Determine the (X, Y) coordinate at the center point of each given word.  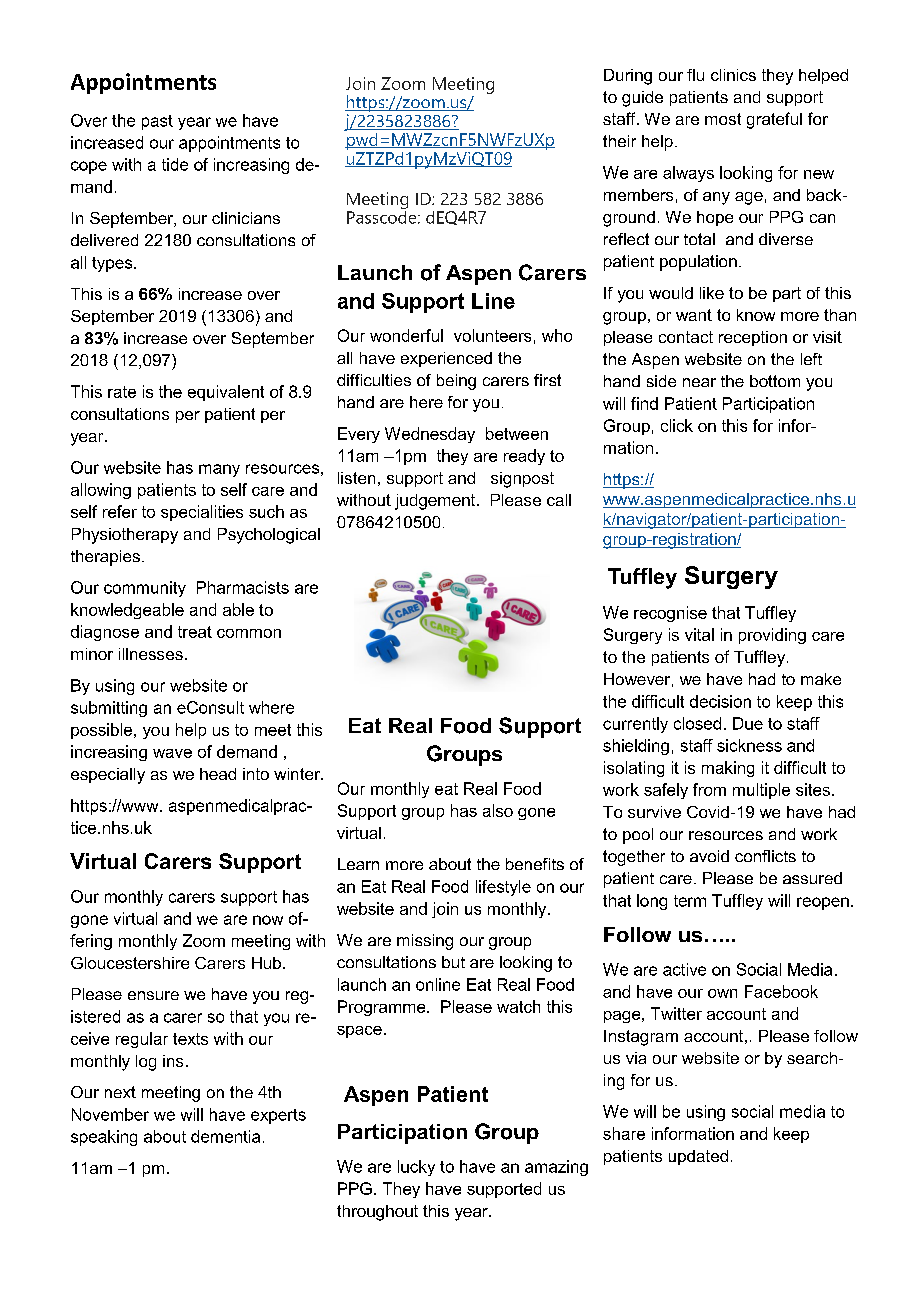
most (723, 119)
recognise (670, 614)
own (722, 993)
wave (172, 753)
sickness (749, 745)
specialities (202, 513)
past (157, 122)
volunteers (492, 335)
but (453, 962)
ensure (153, 995)
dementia (225, 1136)
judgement (436, 502)
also (498, 810)
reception (753, 338)
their (619, 141)
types (113, 264)
